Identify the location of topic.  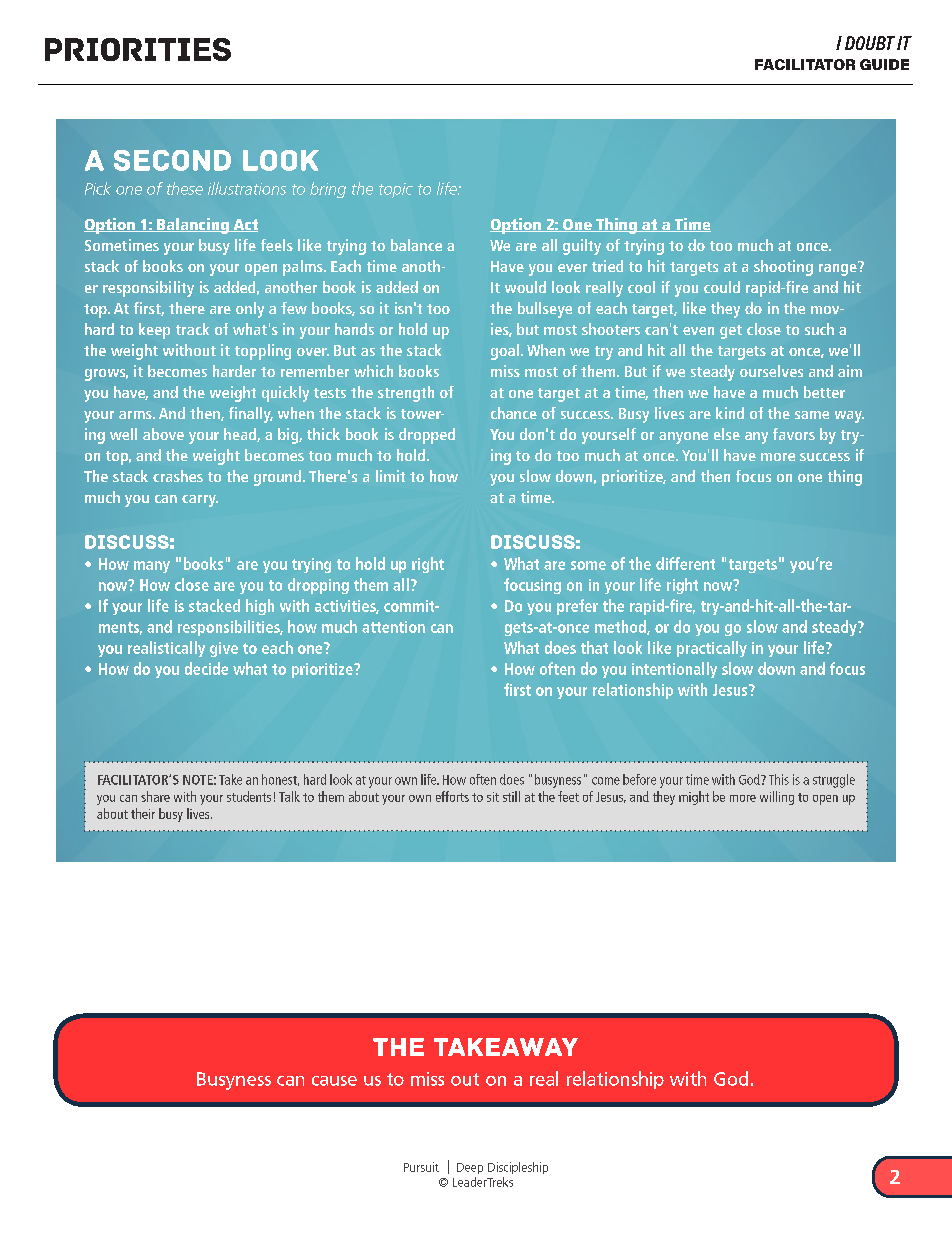
(396, 190).
